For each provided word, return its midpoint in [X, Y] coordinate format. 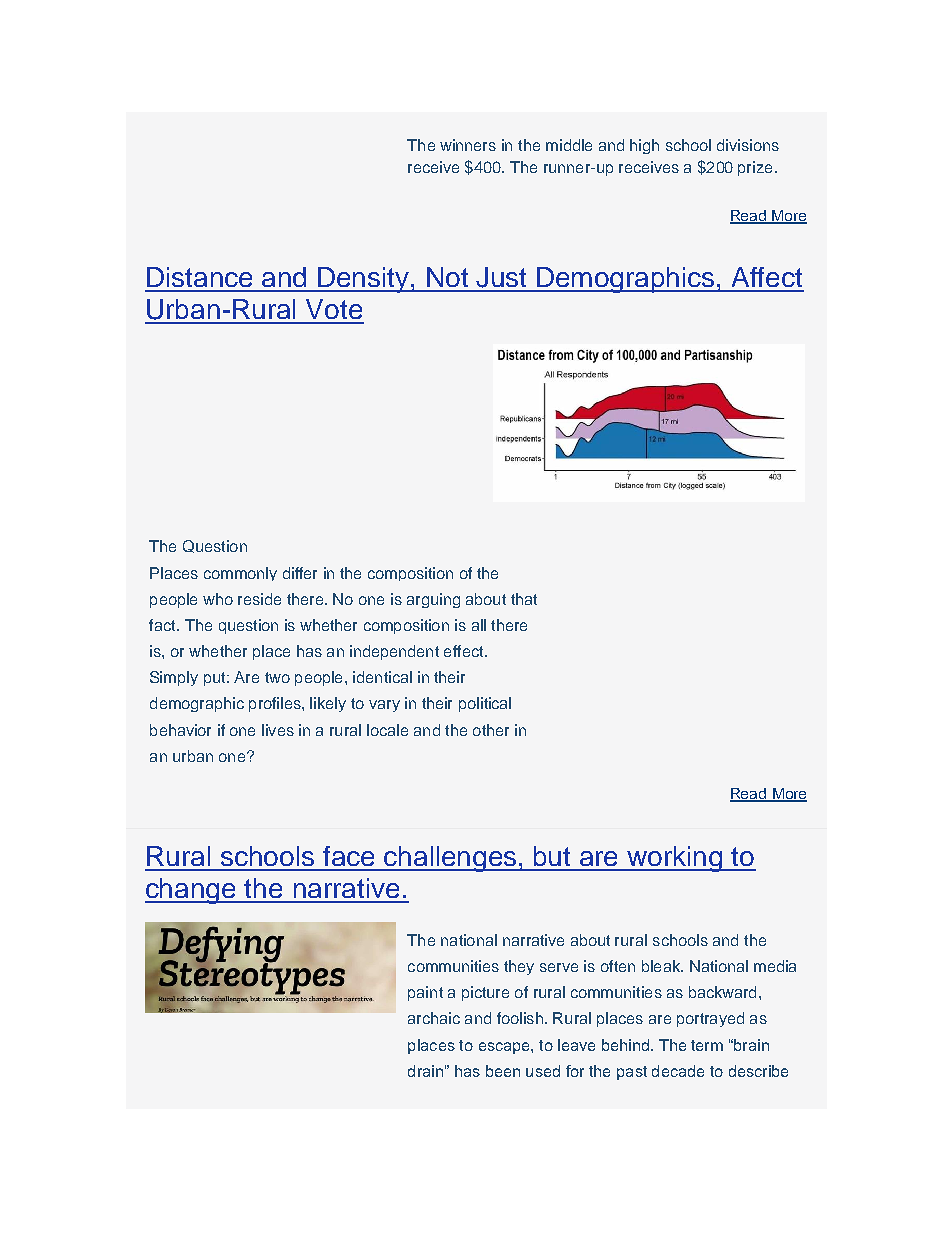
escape [505, 1048]
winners [468, 145]
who [218, 599]
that [524, 599]
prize [755, 168]
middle [569, 145]
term [707, 1045]
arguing [433, 600]
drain [425, 1071]
